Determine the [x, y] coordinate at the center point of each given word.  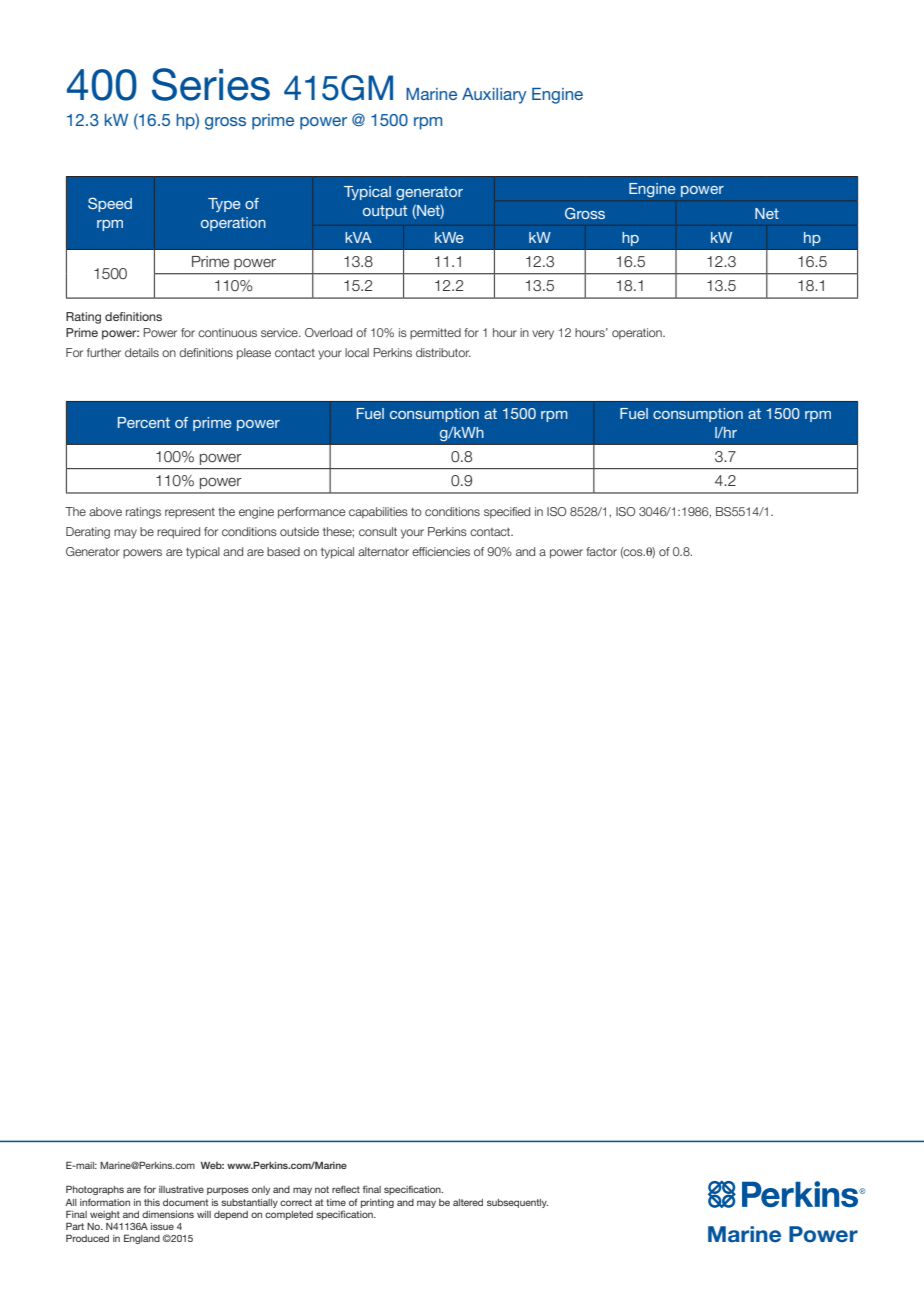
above [105, 511]
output [385, 212]
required [178, 533]
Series [211, 84]
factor [601, 551]
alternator [383, 551]
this [152, 1202]
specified [507, 513]
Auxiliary [494, 96]
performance [312, 513]
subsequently [517, 1203]
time [336, 1202]
